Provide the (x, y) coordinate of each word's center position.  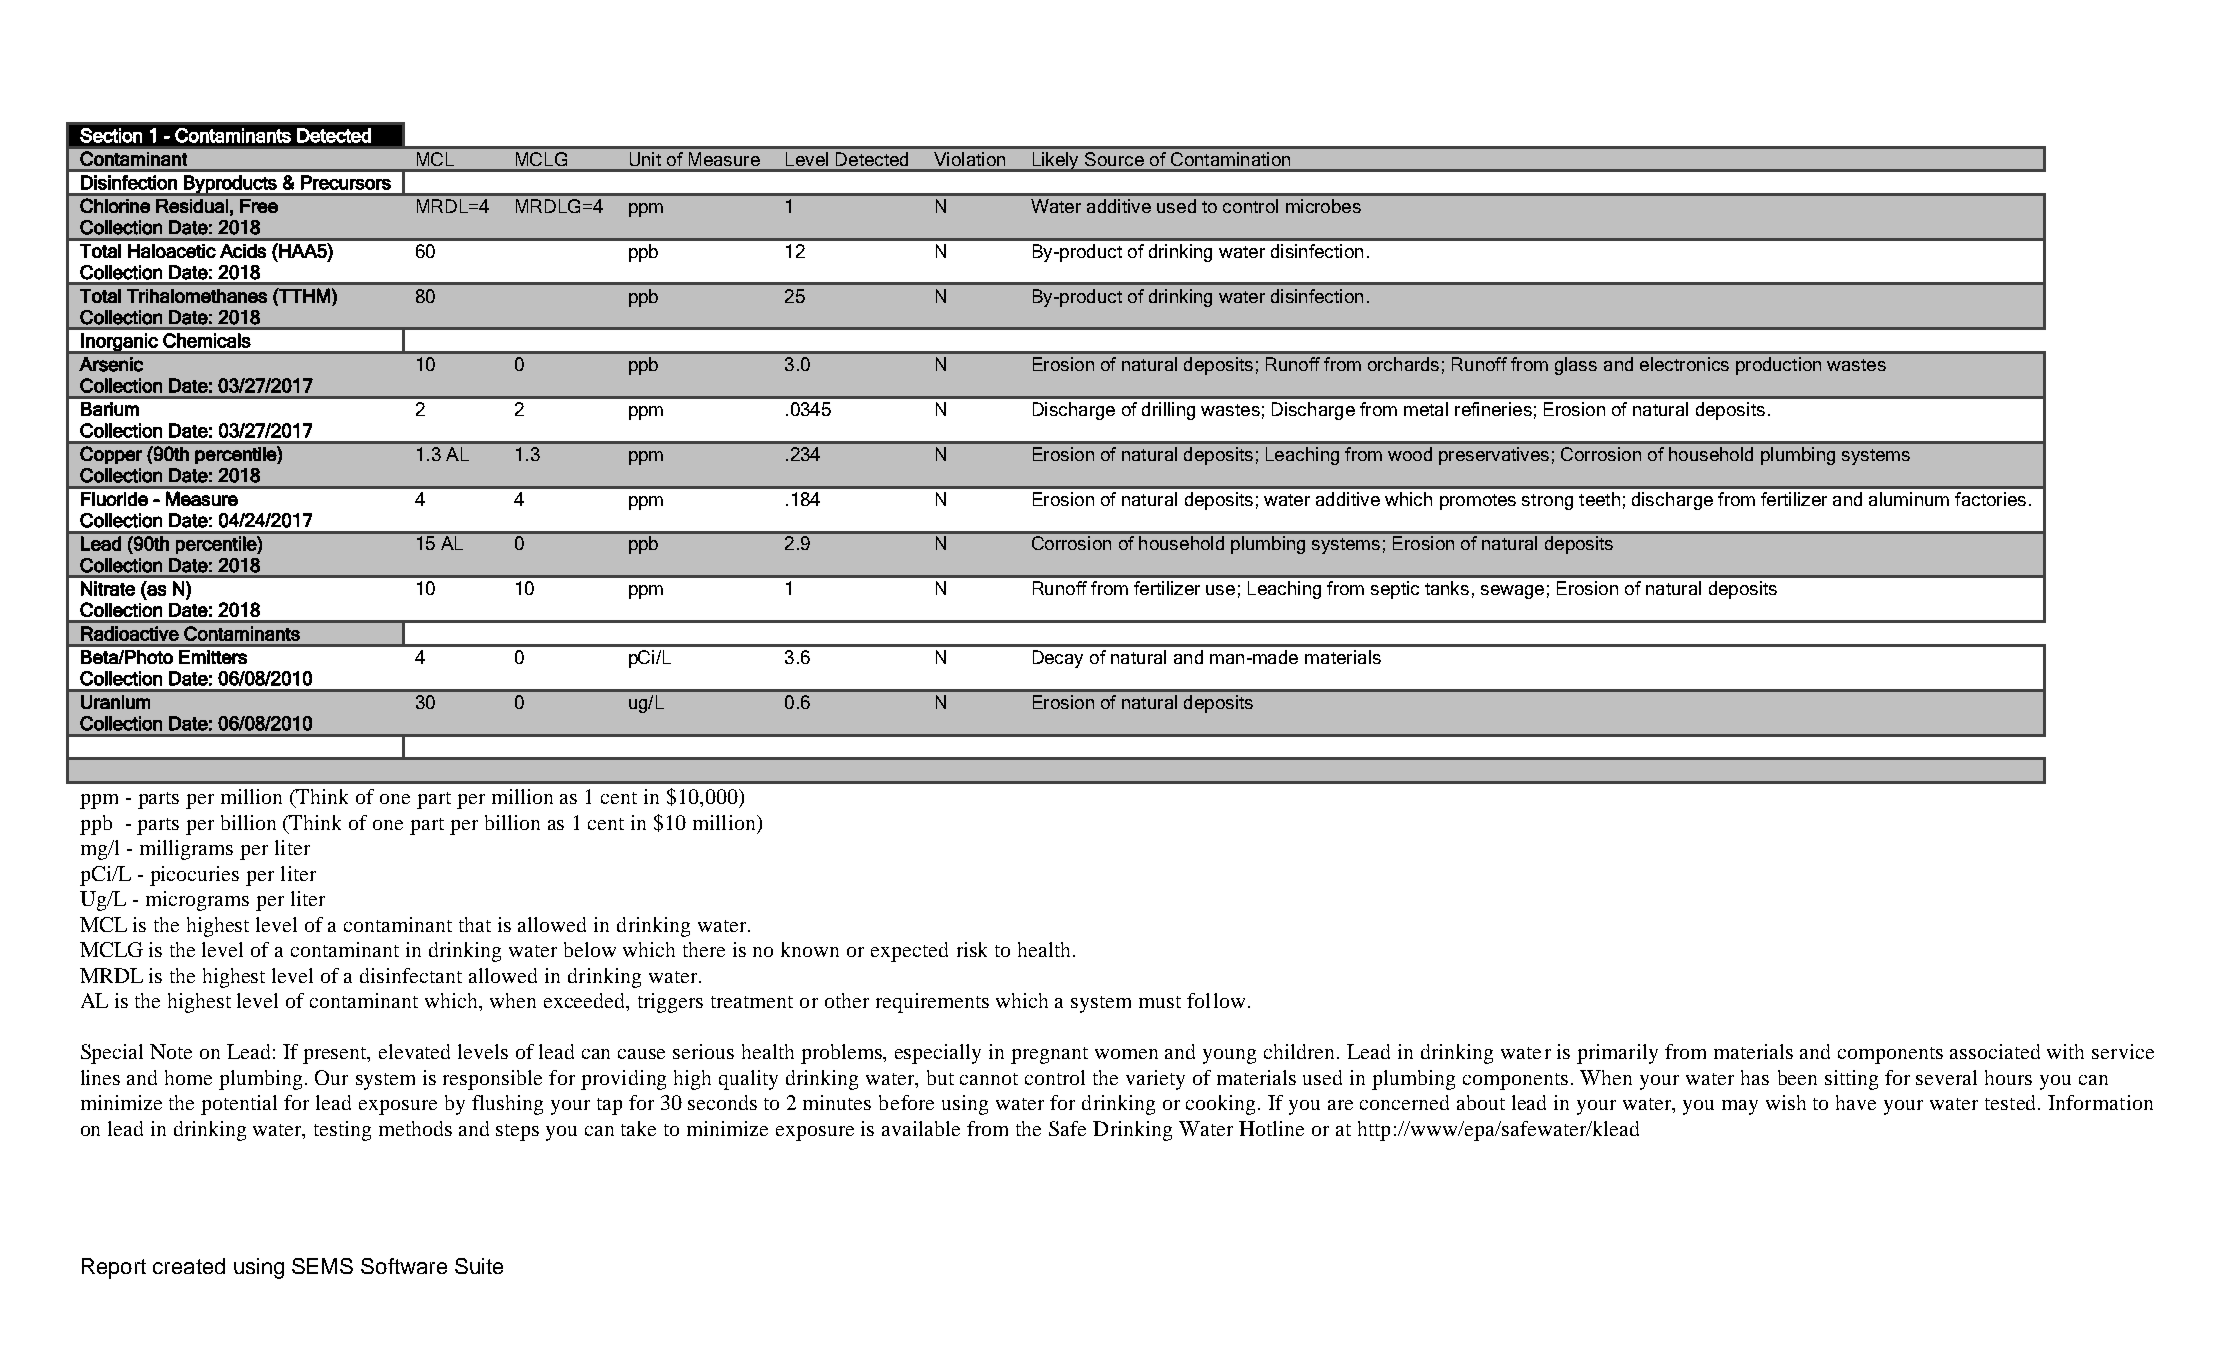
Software (404, 1266)
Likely (1056, 162)
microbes (1323, 206)
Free (259, 206)
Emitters (213, 657)
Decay (1058, 659)
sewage (1512, 592)
